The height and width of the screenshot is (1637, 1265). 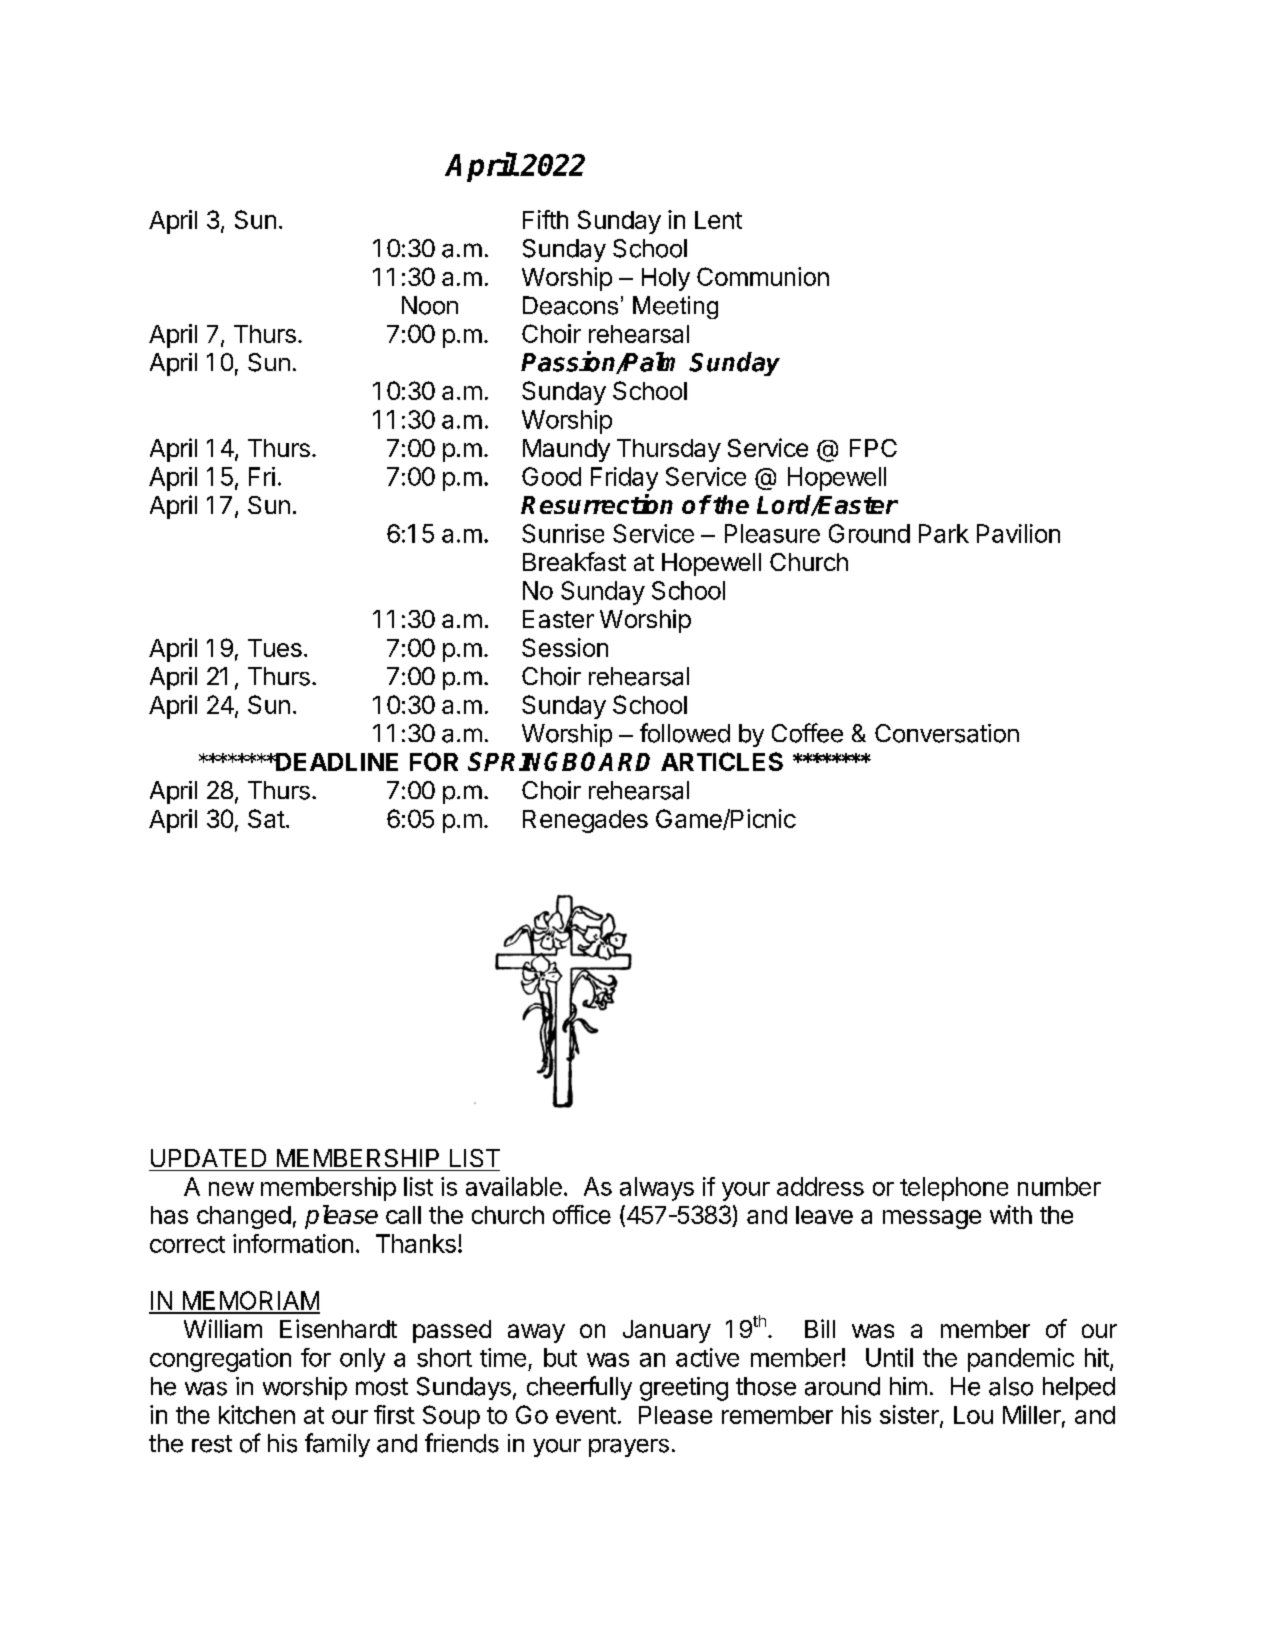 What do you see at coordinates (430, 305) in the screenshot?
I see `Noon` at bounding box center [430, 305].
